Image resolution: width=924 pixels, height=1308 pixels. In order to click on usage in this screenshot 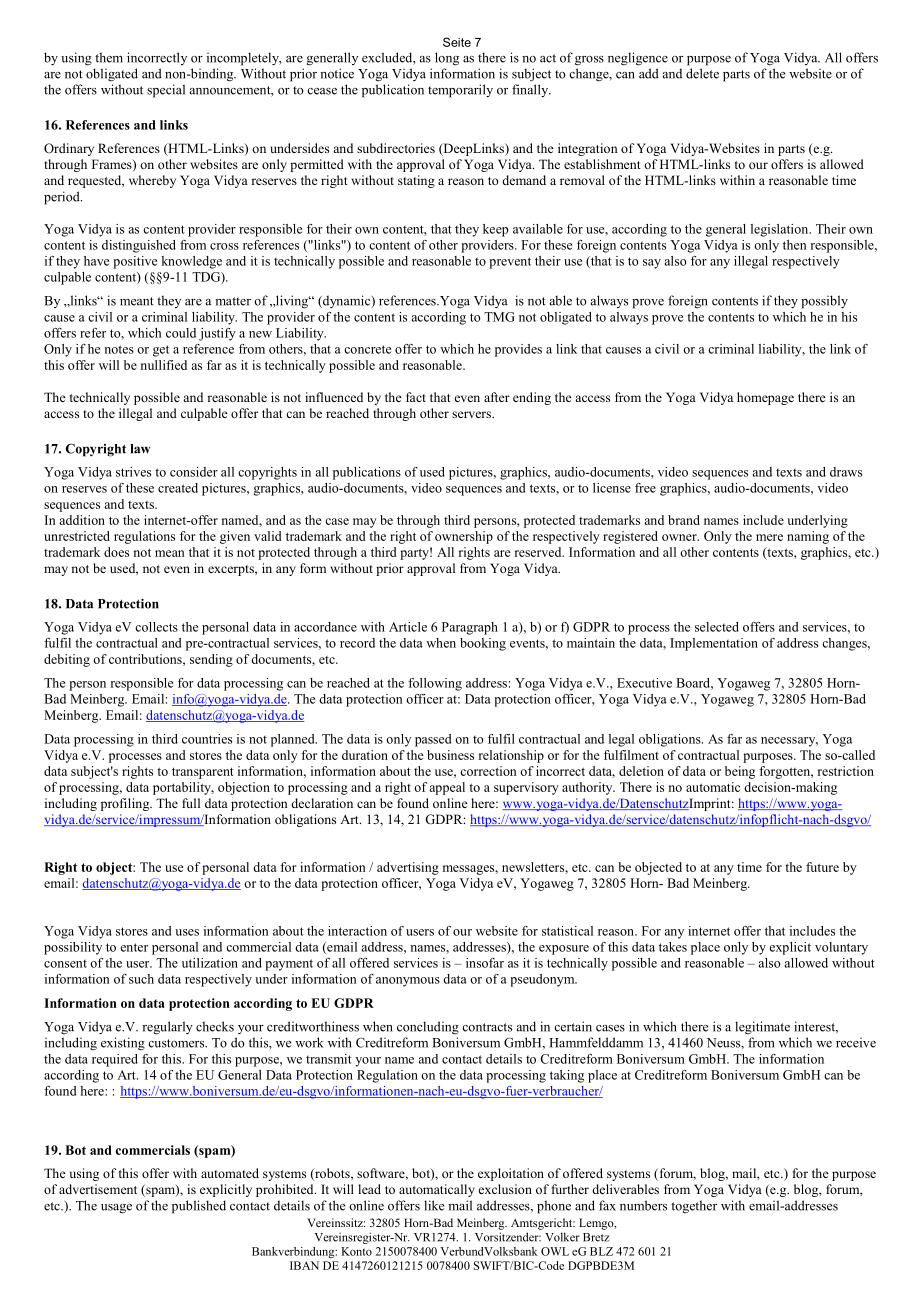, I will do `click(116, 1209)`.
